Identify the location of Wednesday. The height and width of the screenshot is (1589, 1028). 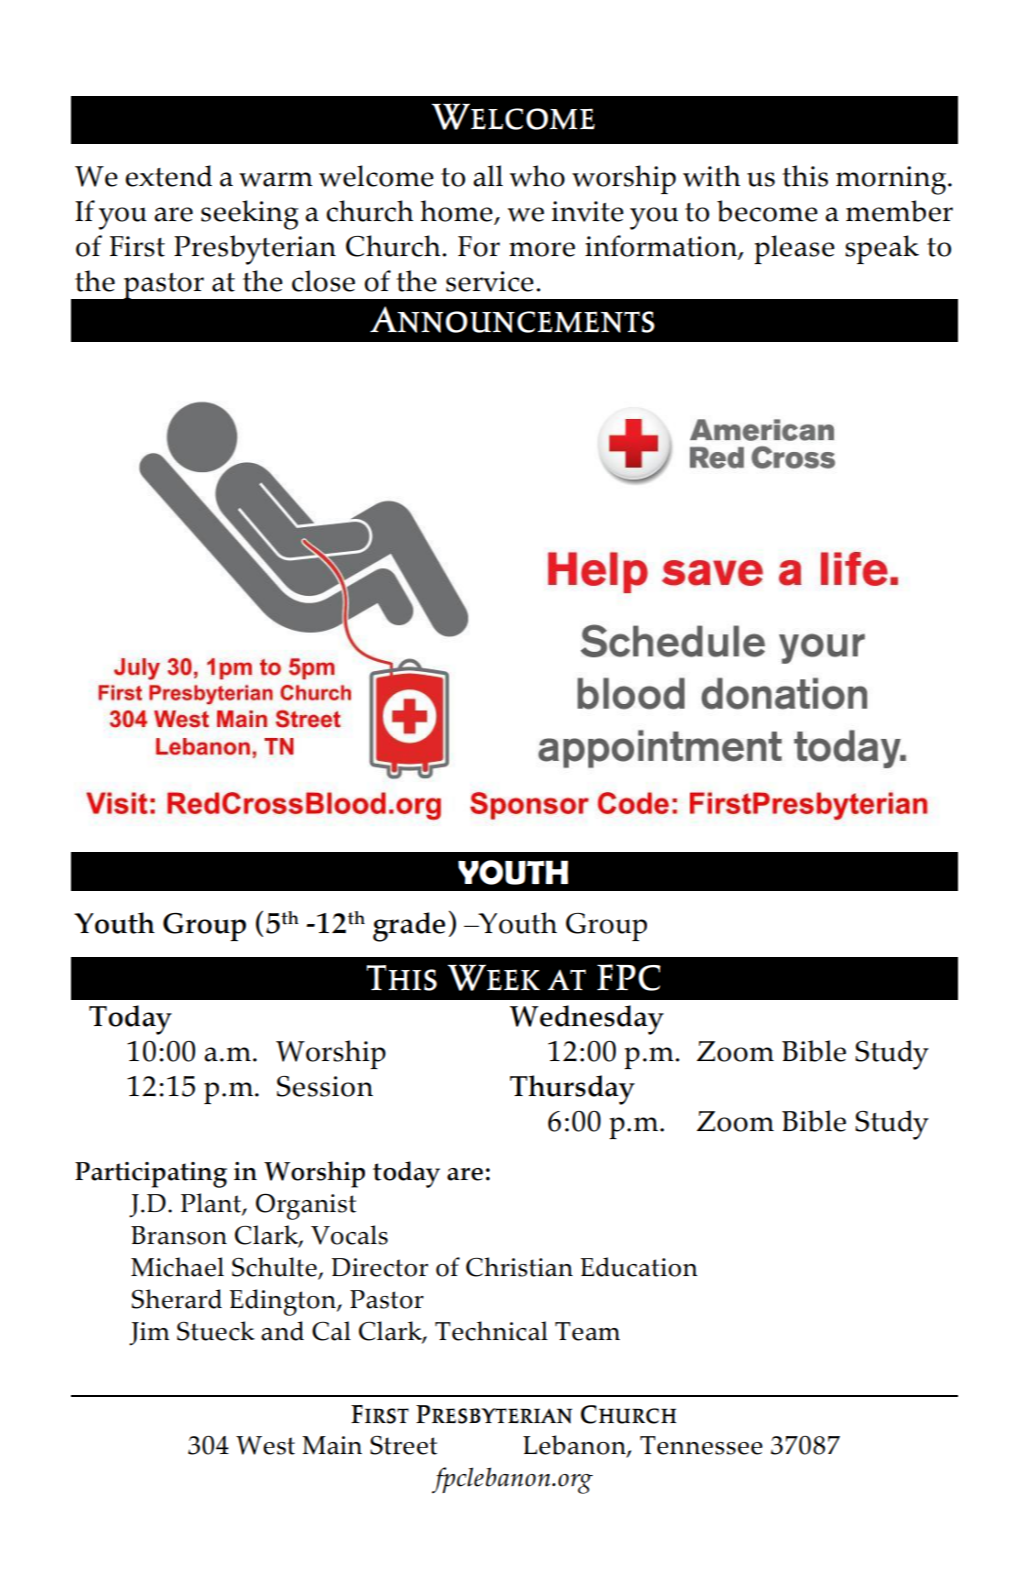
(587, 1020).
